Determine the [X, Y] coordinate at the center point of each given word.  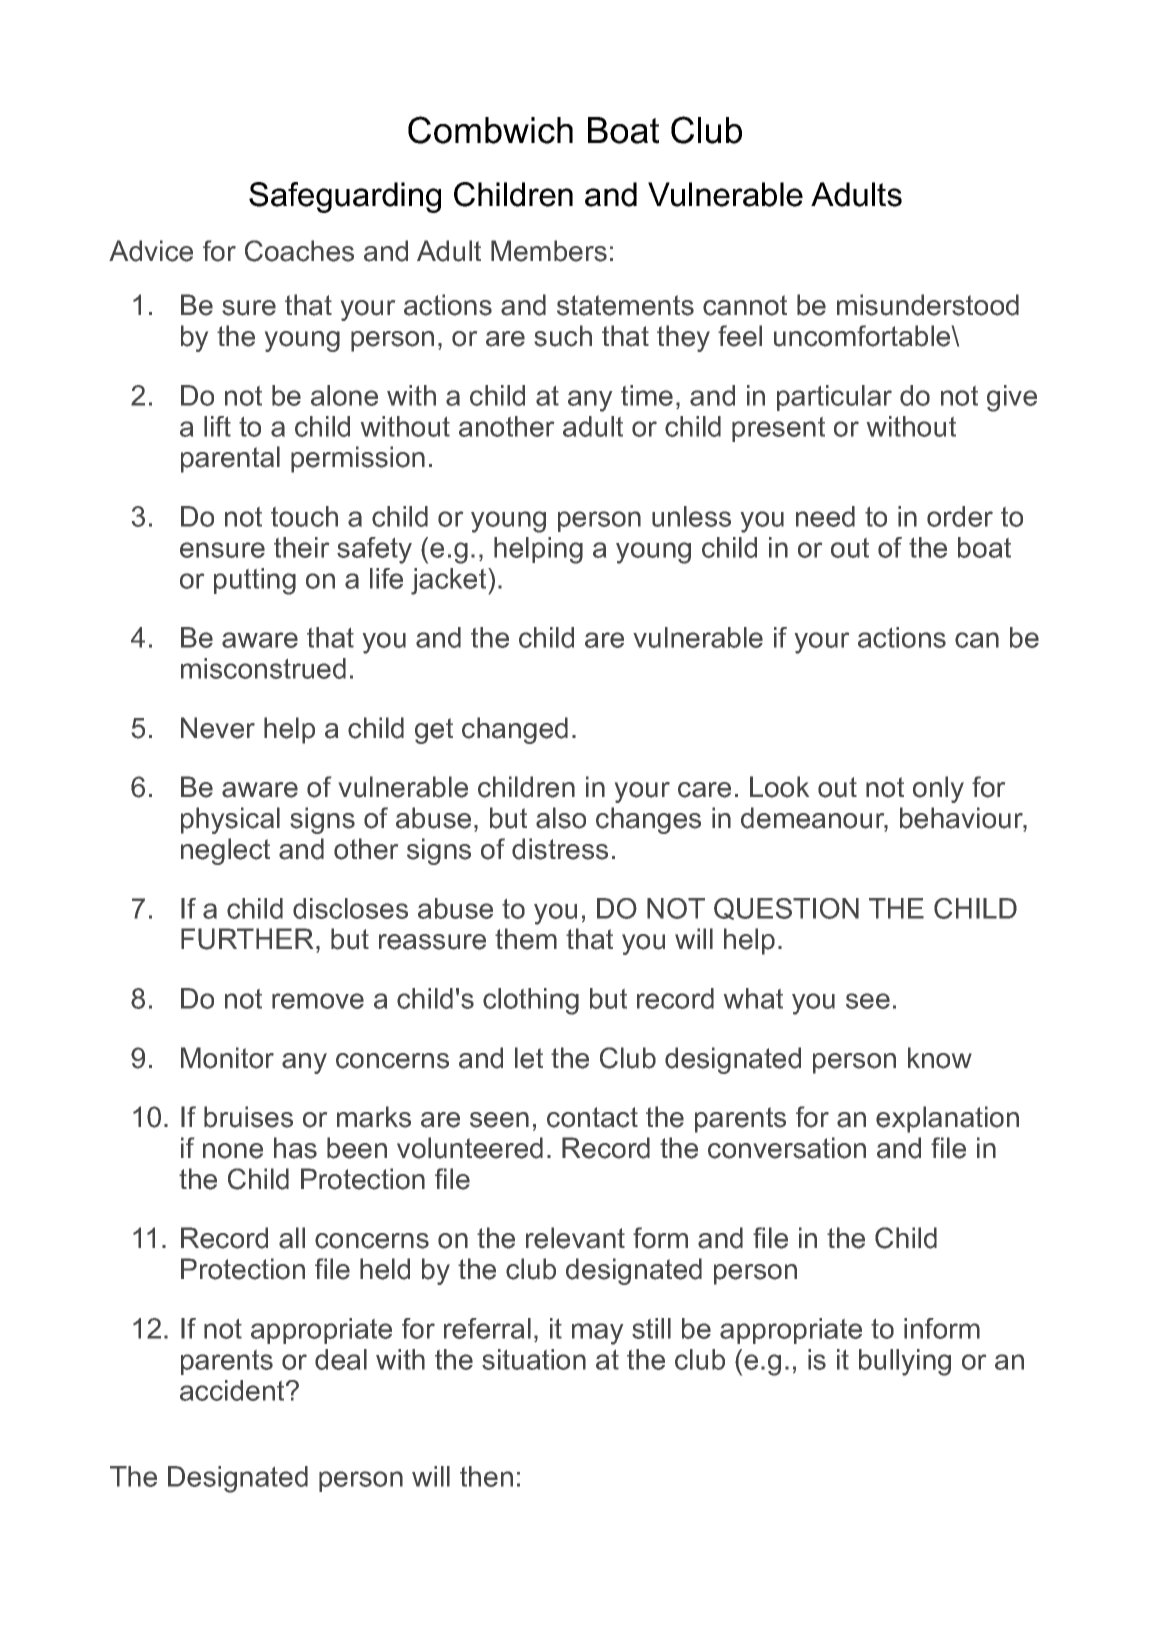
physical [230, 820]
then [486, 1476]
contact [592, 1117]
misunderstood [928, 305]
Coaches [299, 251]
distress [560, 849]
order [960, 516]
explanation [947, 1119]
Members [549, 251]
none [233, 1151]
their [301, 547]
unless [691, 516]
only [938, 789]
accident [233, 1390]
